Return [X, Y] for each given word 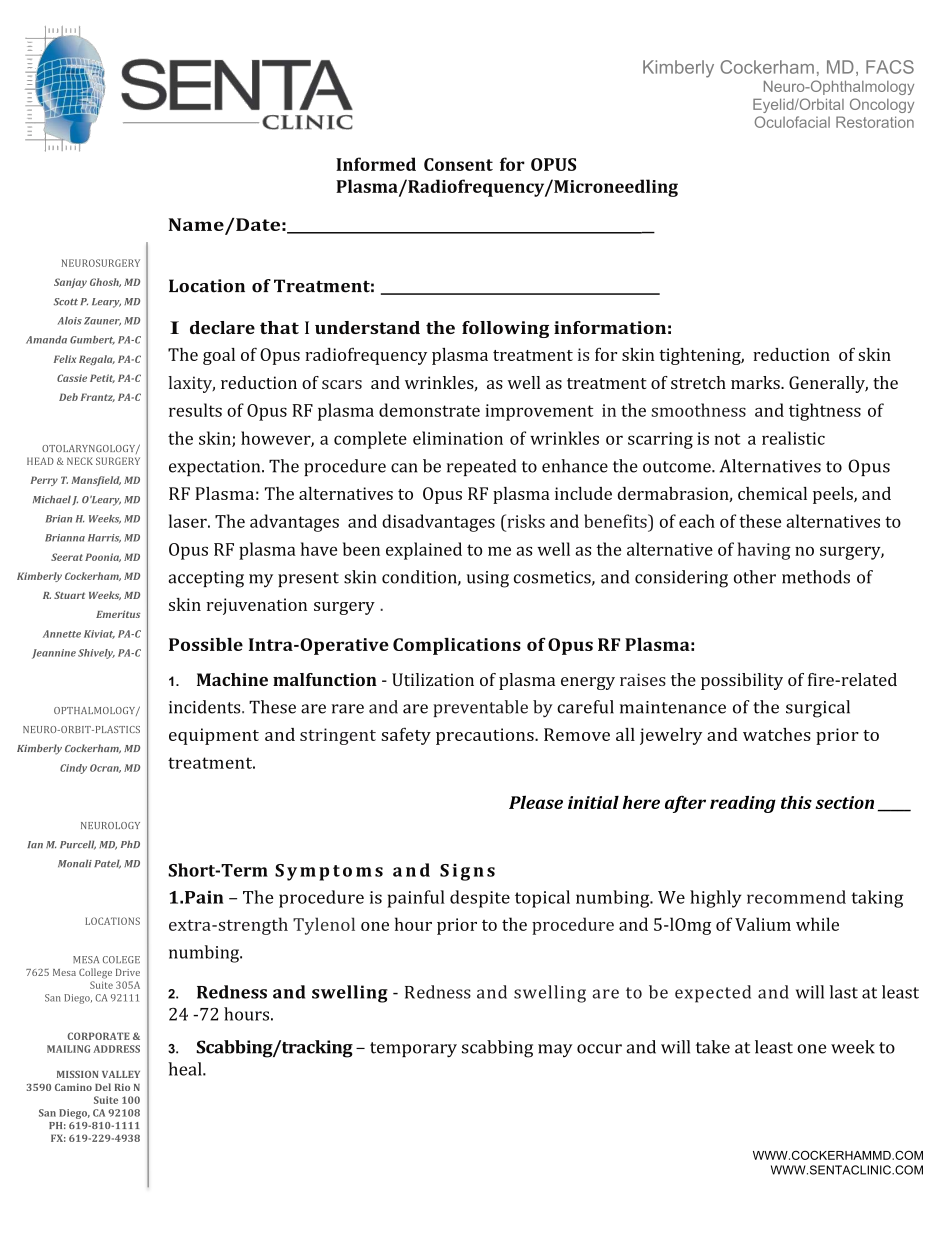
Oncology [882, 105]
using [488, 579]
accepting [206, 579]
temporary [413, 1050]
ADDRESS [116, 1049]
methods [816, 577]
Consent [458, 164]
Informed [376, 164]
